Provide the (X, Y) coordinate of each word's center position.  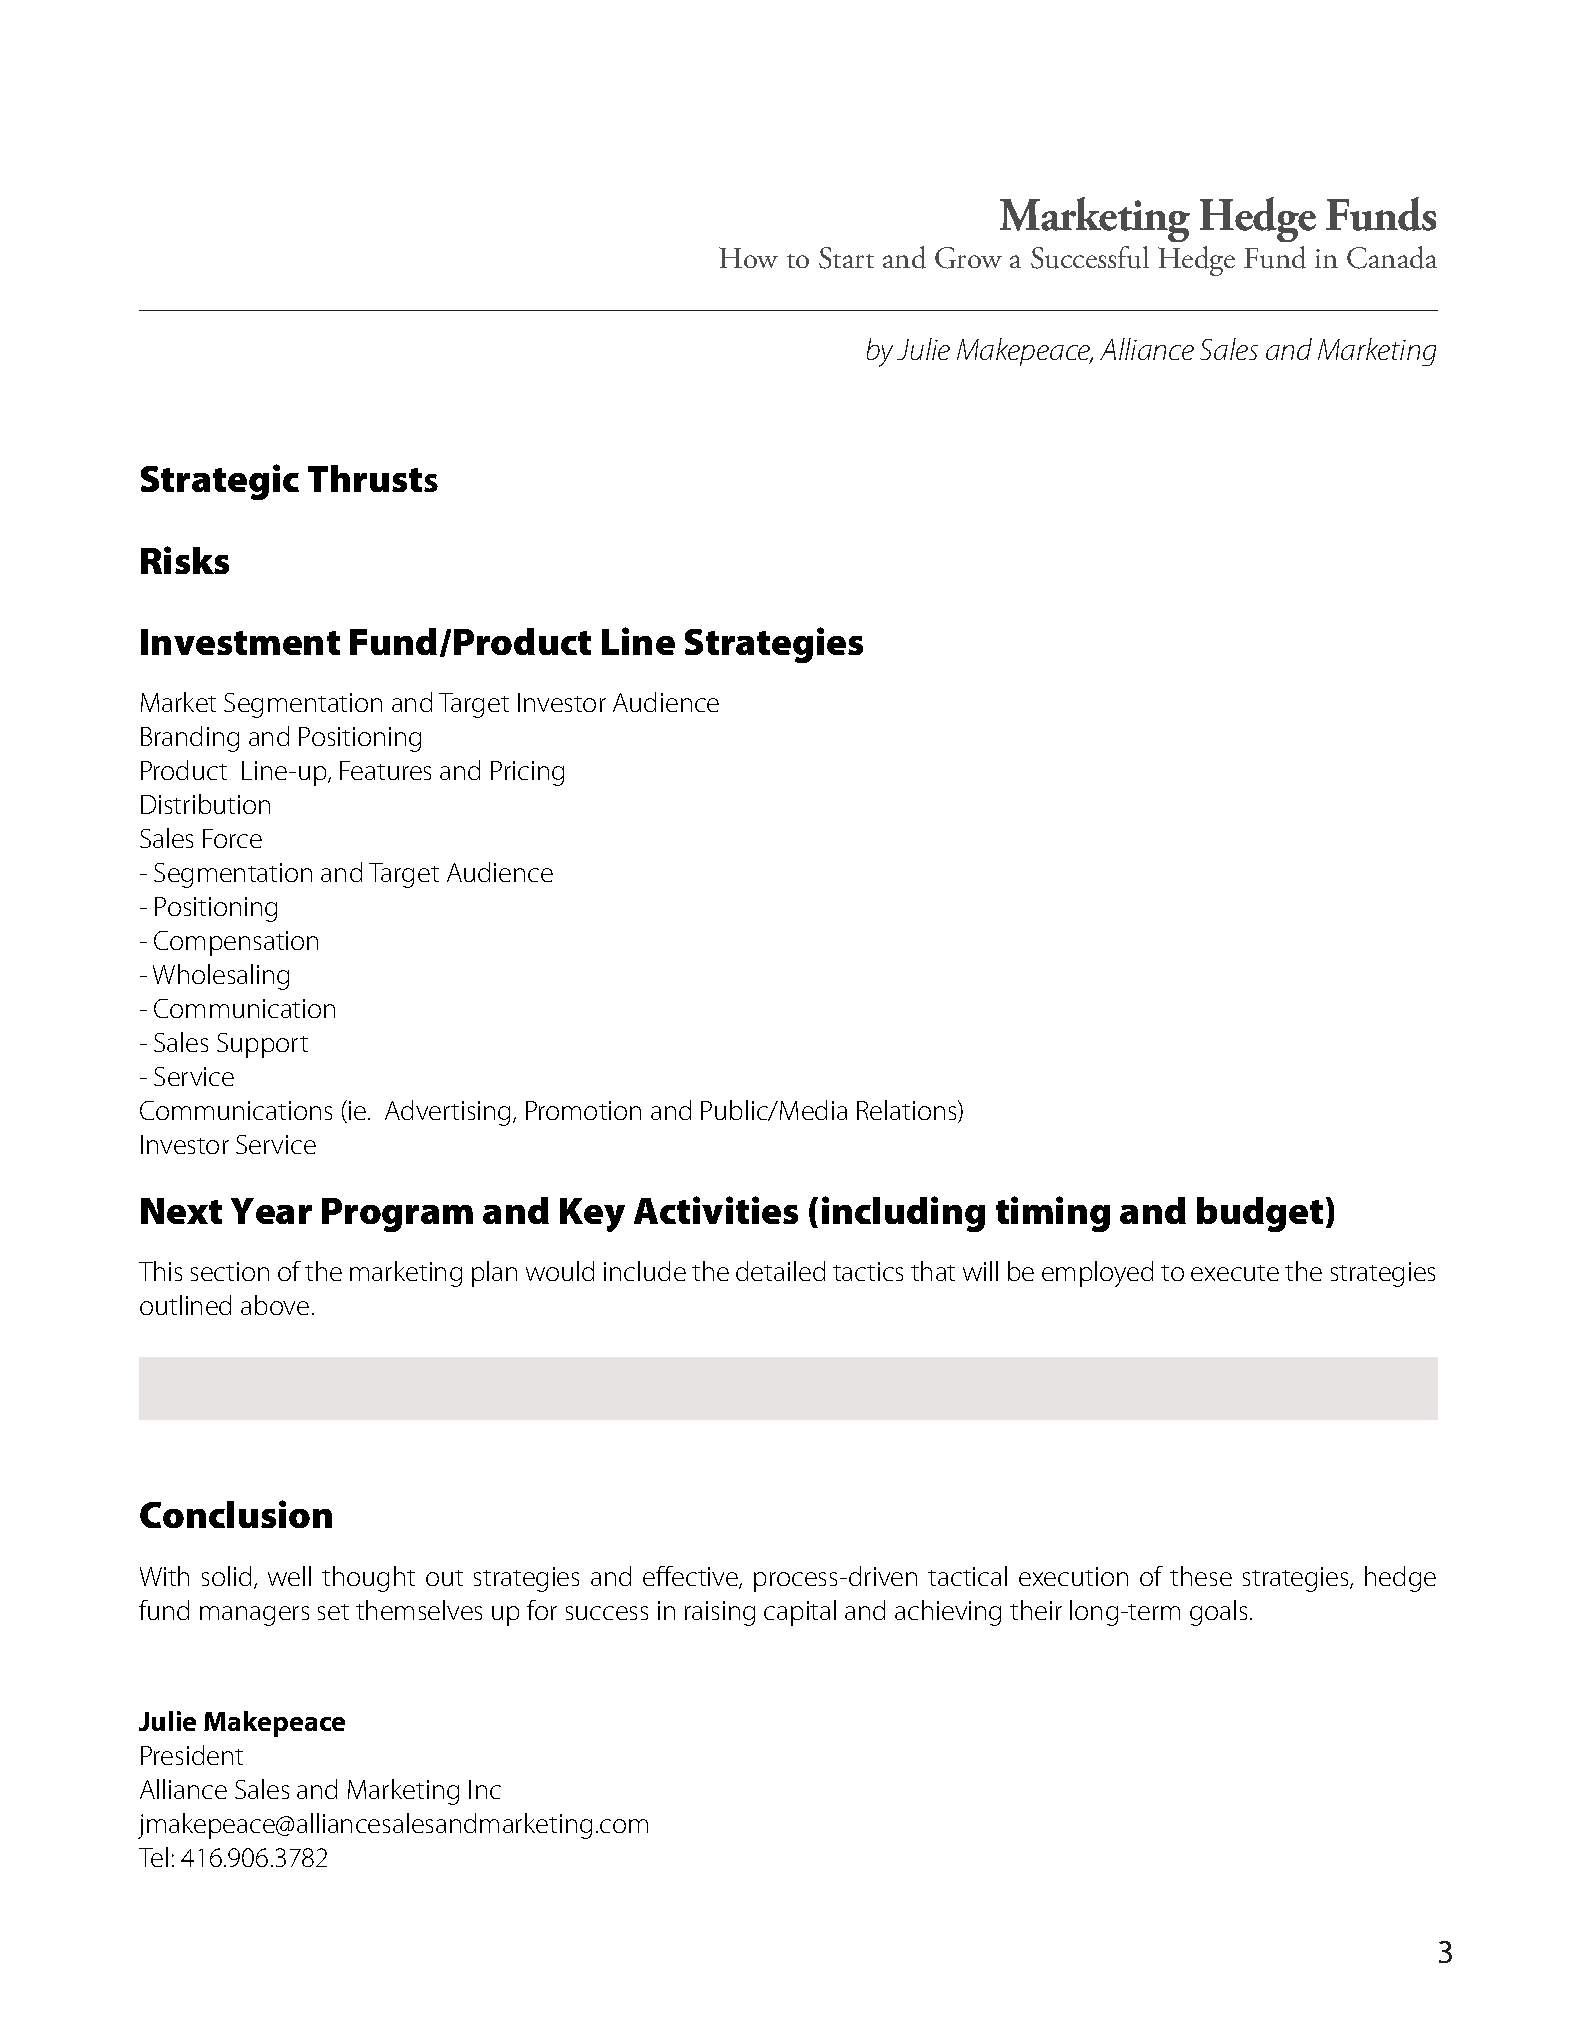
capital (800, 1613)
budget (1260, 1214)
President (192, 1755)
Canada (1392, 257)
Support (262, 1045)
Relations (908, 1111)
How (748, 257)
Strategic (220, 482)
